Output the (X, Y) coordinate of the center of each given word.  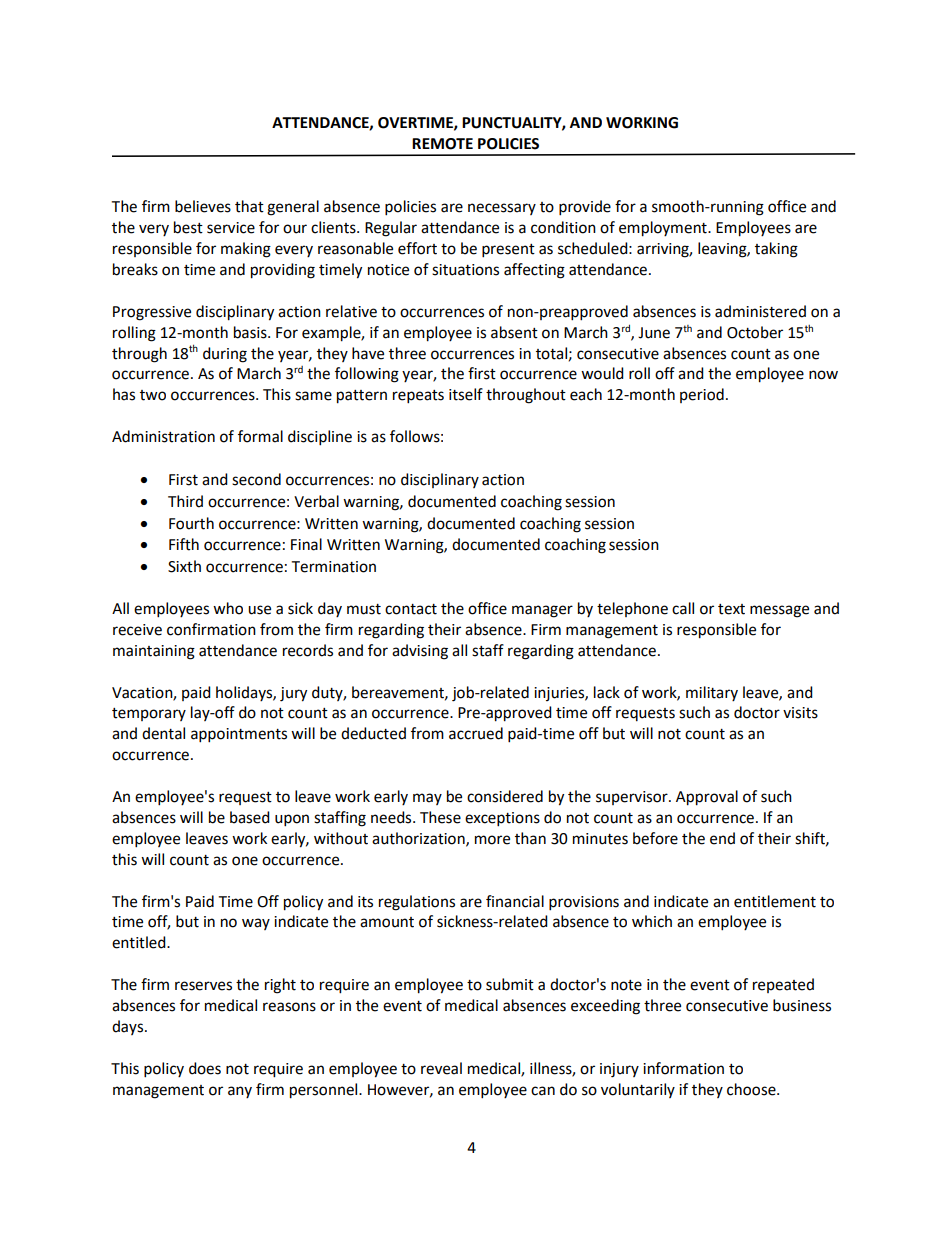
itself (466, 394)
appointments (239, 735)
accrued (476, 733)
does (205, 1068)
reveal (441, 1068)
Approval (707, 798)
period (702, 395)
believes (203, 206)
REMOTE (442, 144)
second (256, 479)
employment (664, 229)
